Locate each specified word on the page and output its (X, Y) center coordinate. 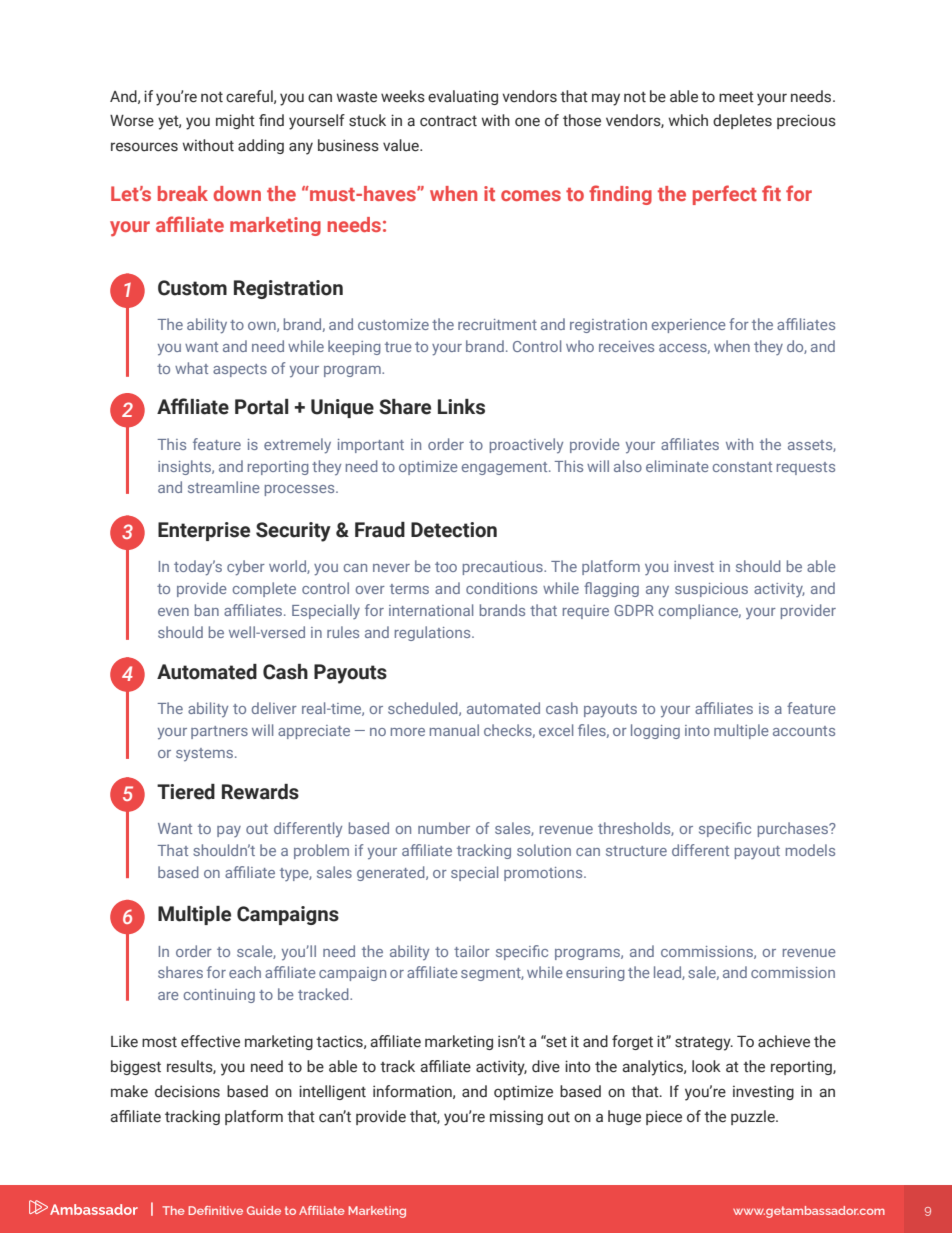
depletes (742, 121)
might (235, 121)
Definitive (216, 1210)
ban (207, 610)
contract (448, 121)
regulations (434, 633)
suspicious (711, 590)
